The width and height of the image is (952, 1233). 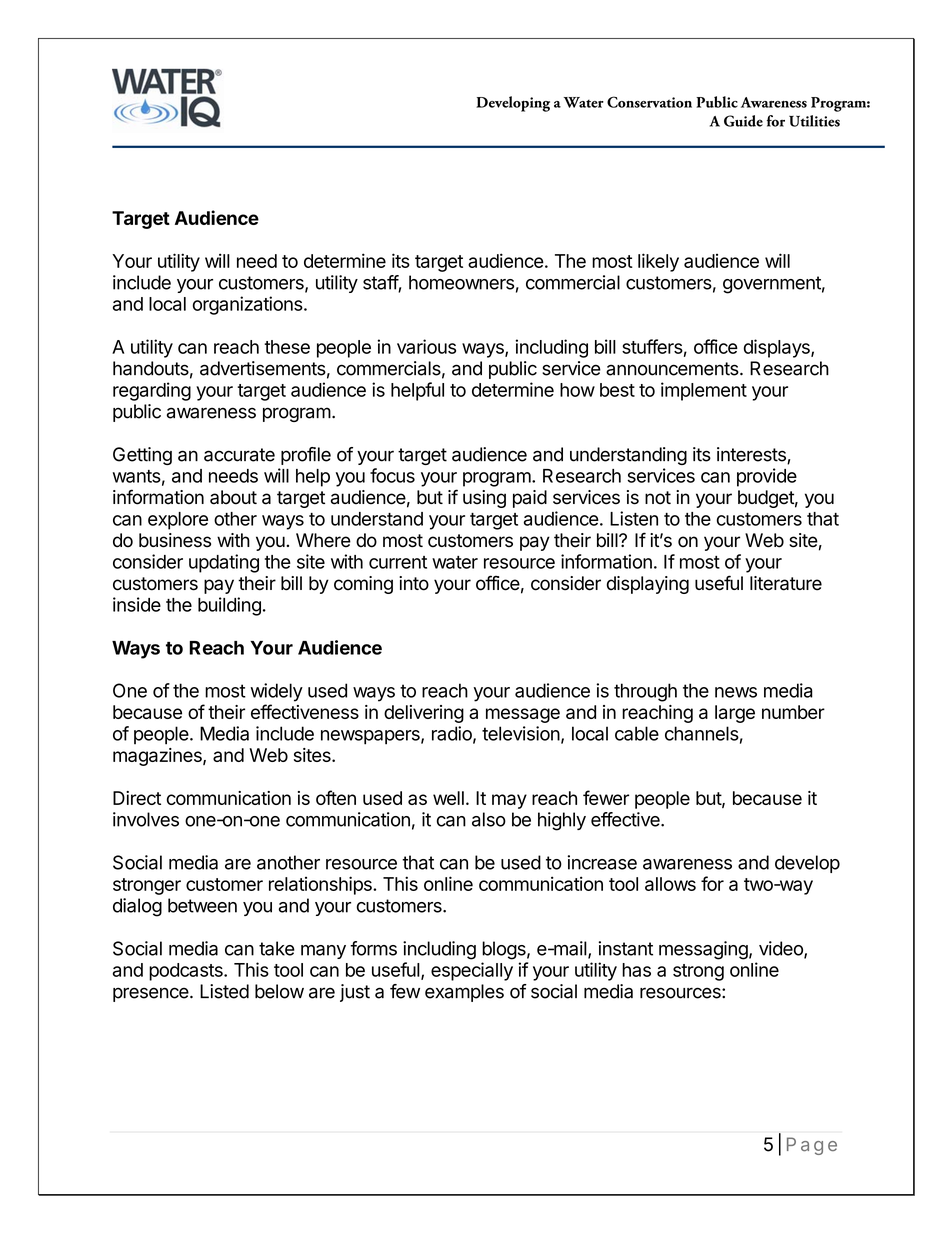 What do you see at coordinates (786, 583) in the image?
I see `literature` at bounding box center [786, 583].
